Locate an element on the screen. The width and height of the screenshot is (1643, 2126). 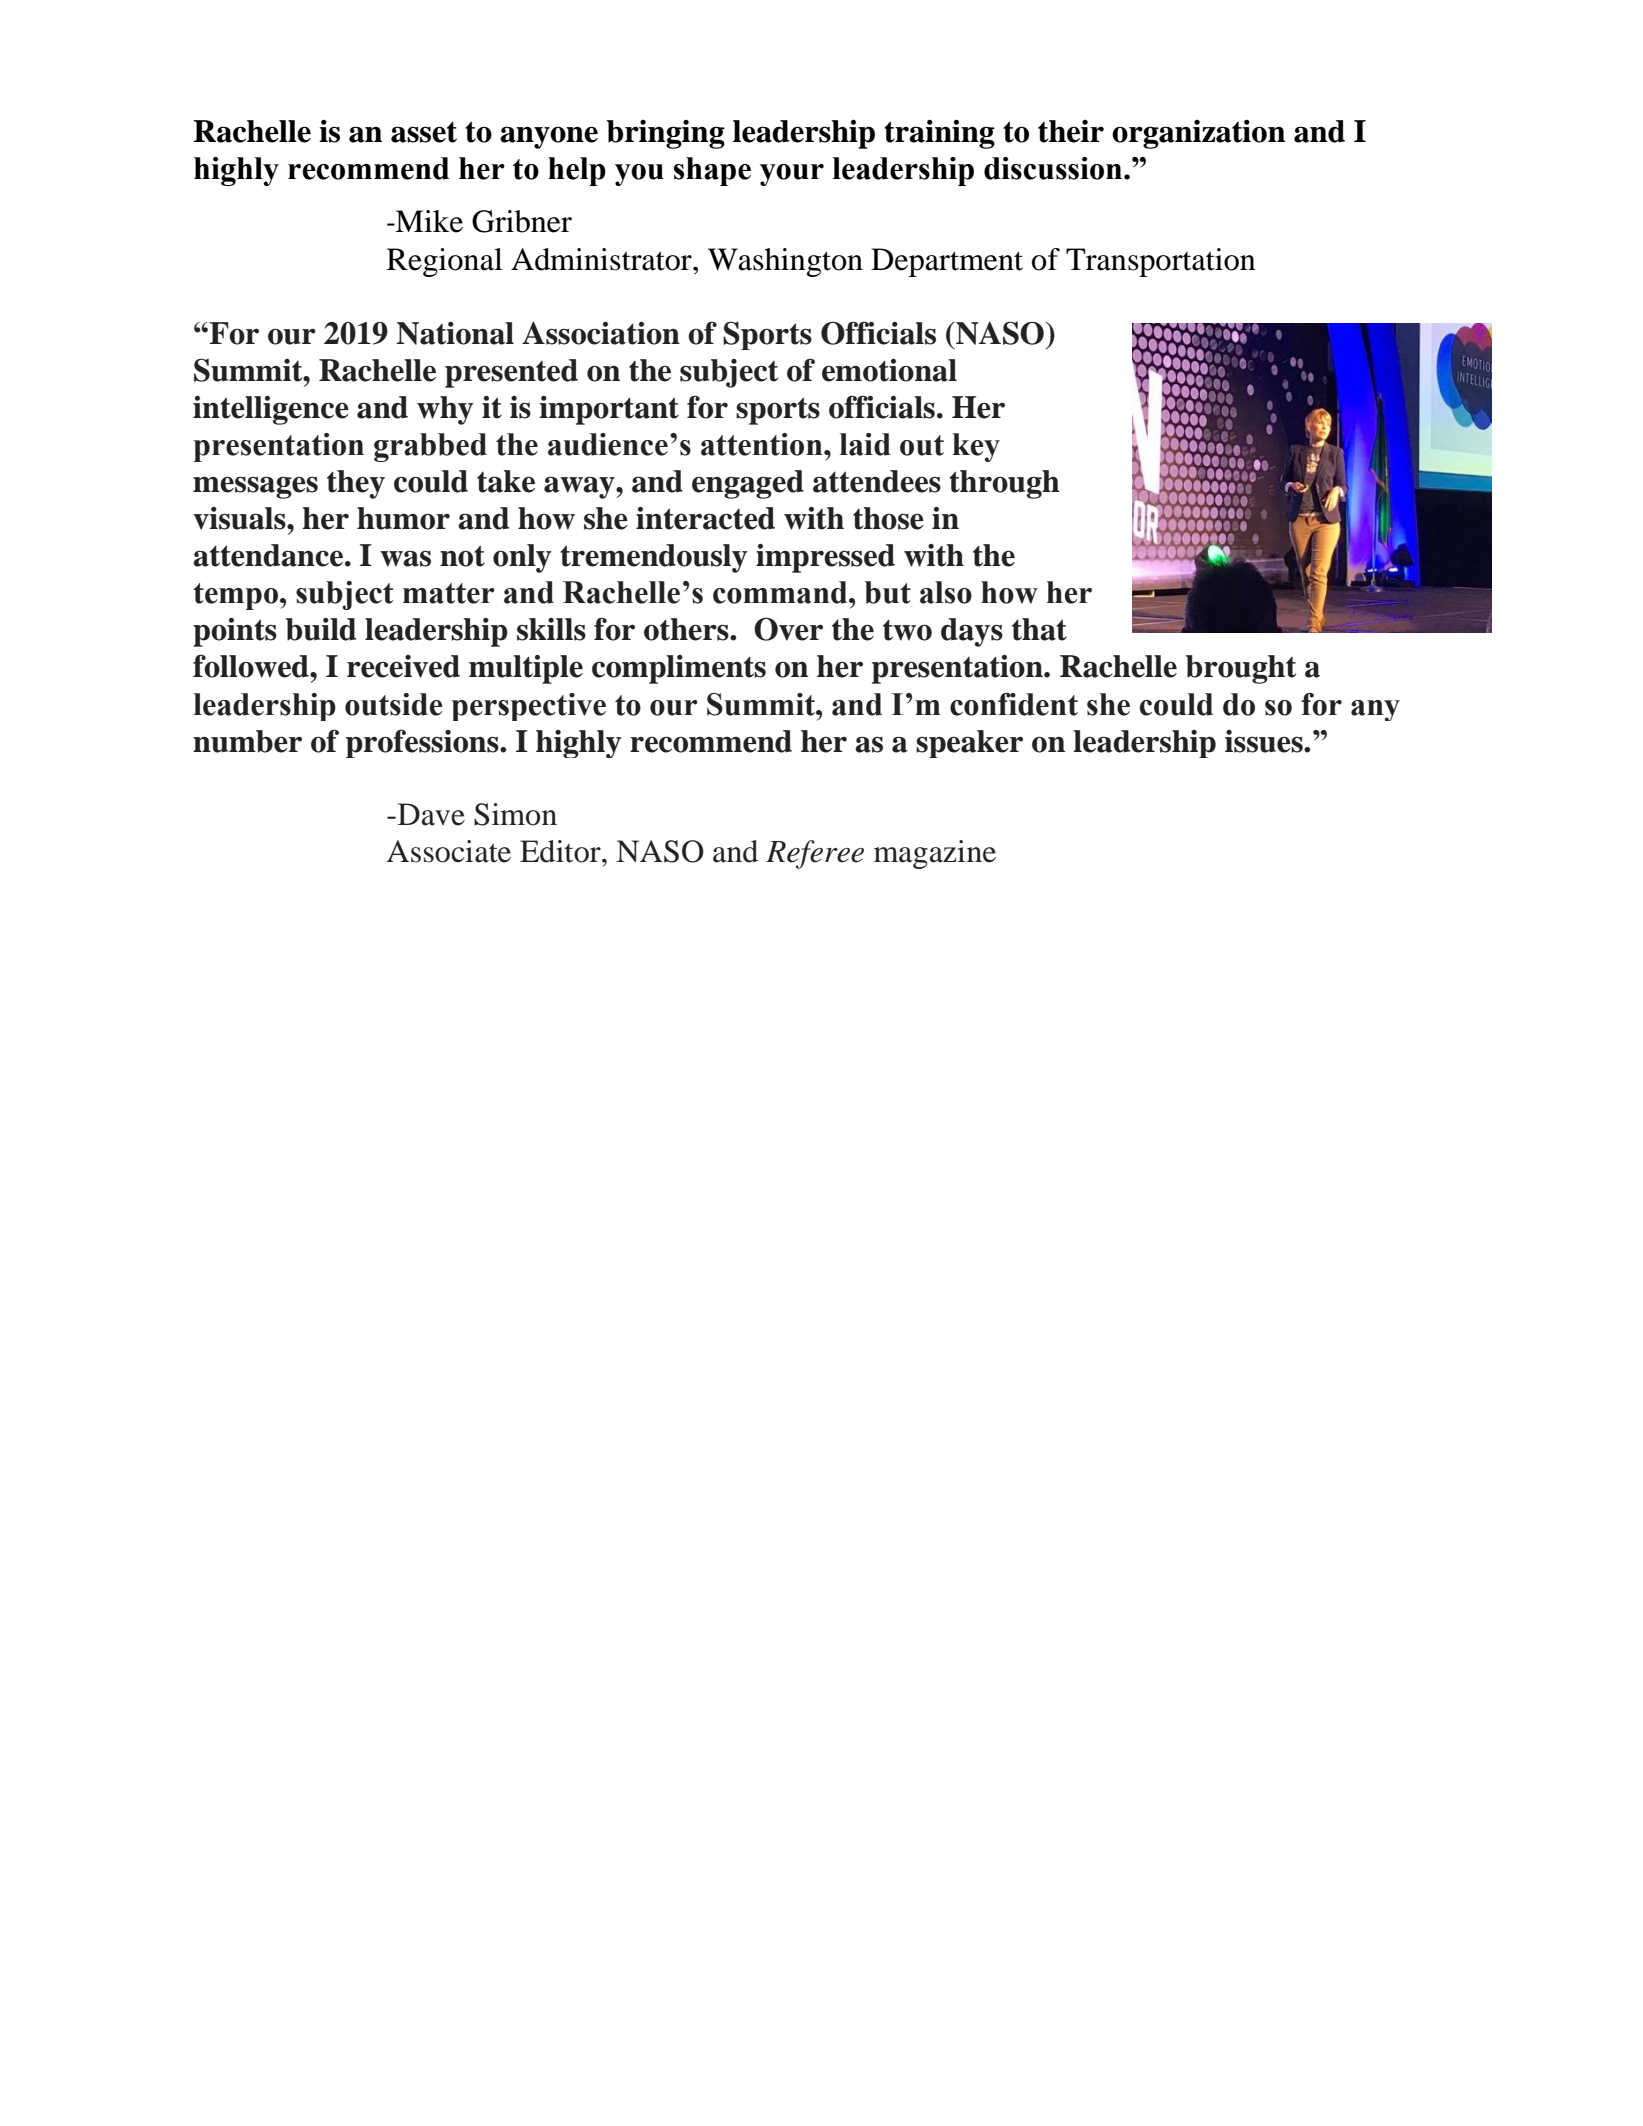
Referee is located at coordinates (815, 854).
